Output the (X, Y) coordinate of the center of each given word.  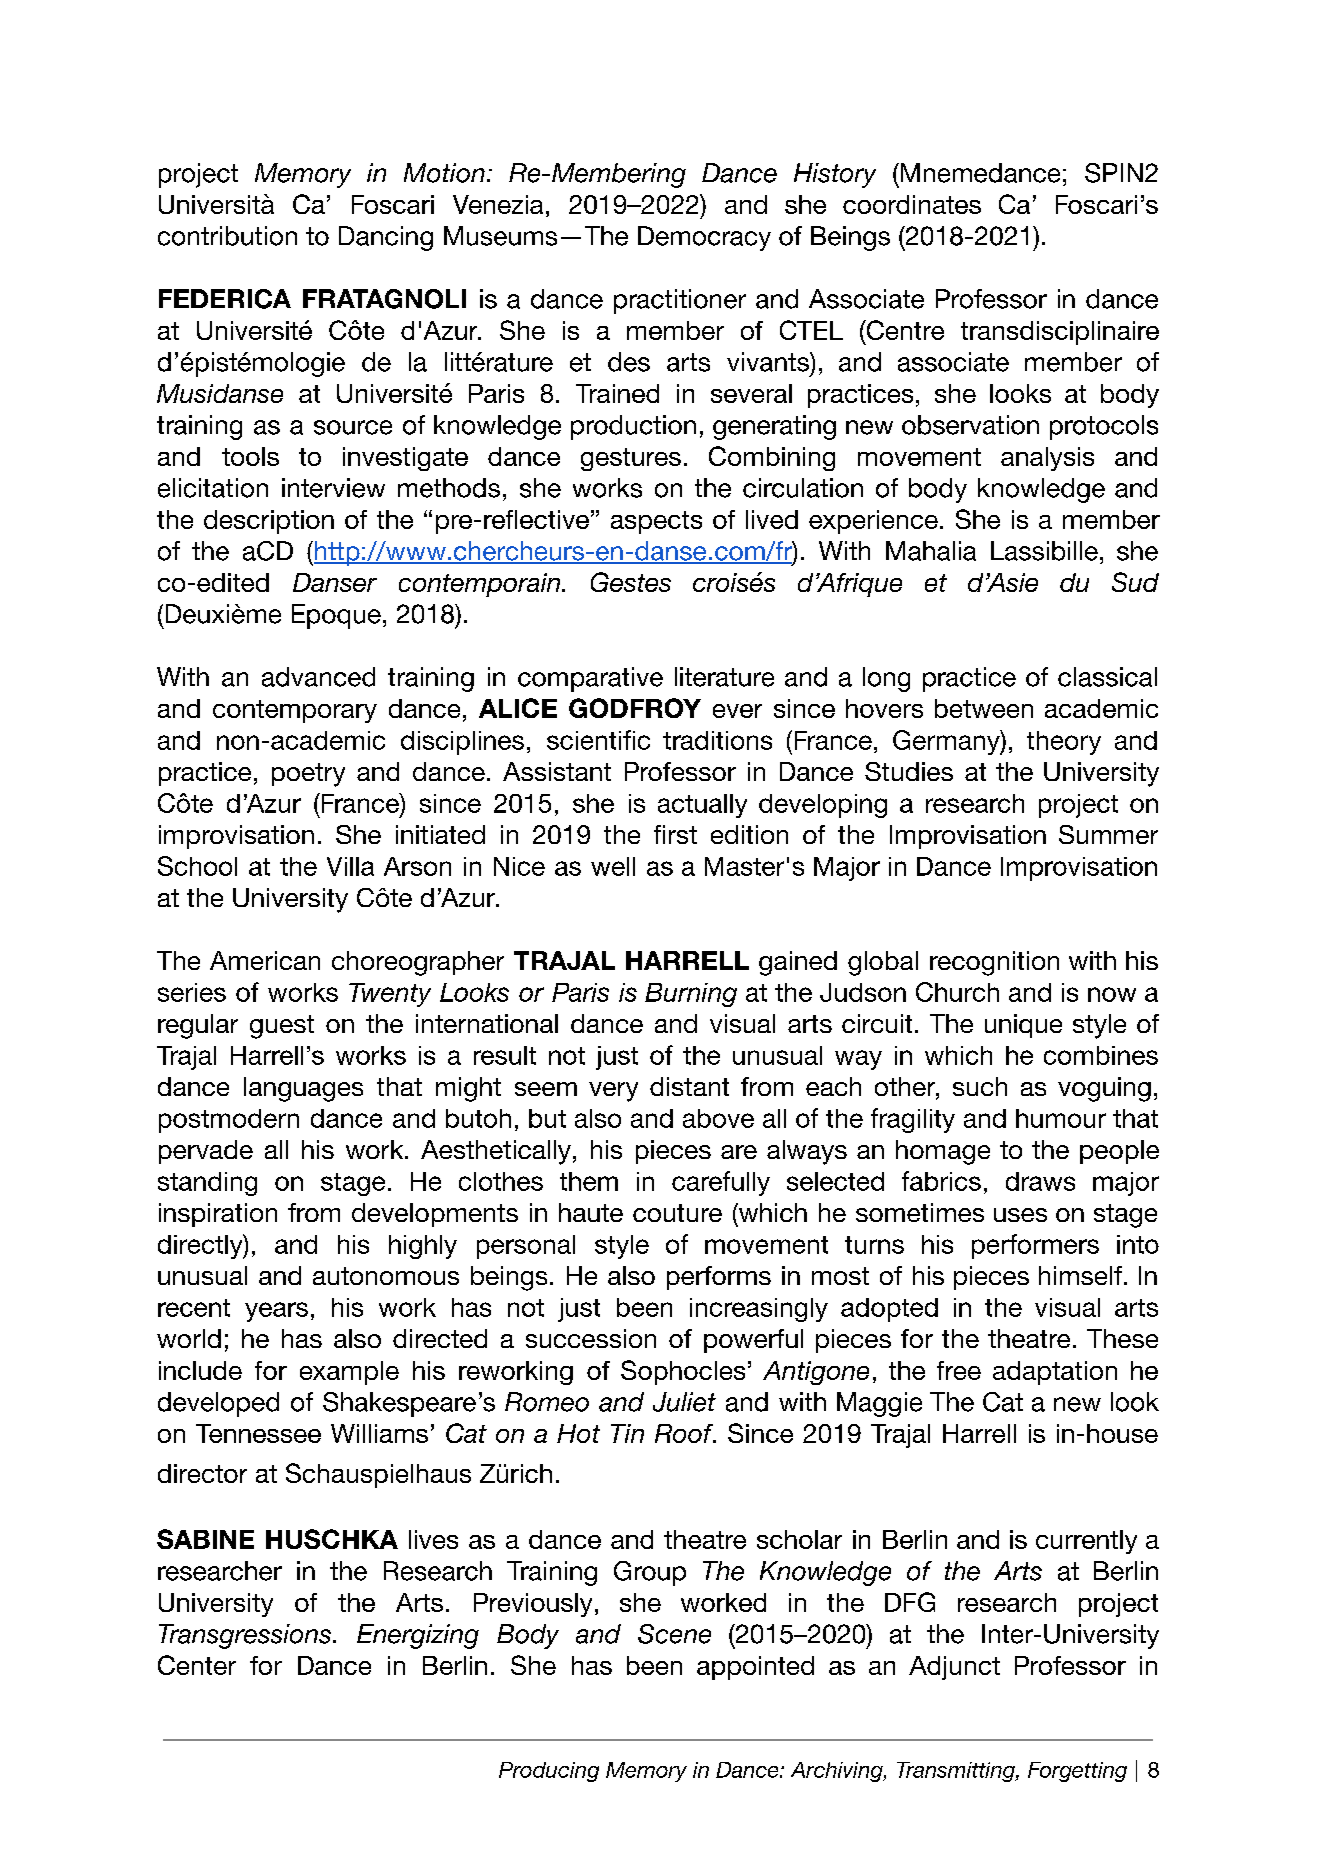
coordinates (912, 204)
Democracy (704, 238)
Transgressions (245, 1636)
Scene (674, 1634)
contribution (227, 236)
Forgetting (1077, 1772)
